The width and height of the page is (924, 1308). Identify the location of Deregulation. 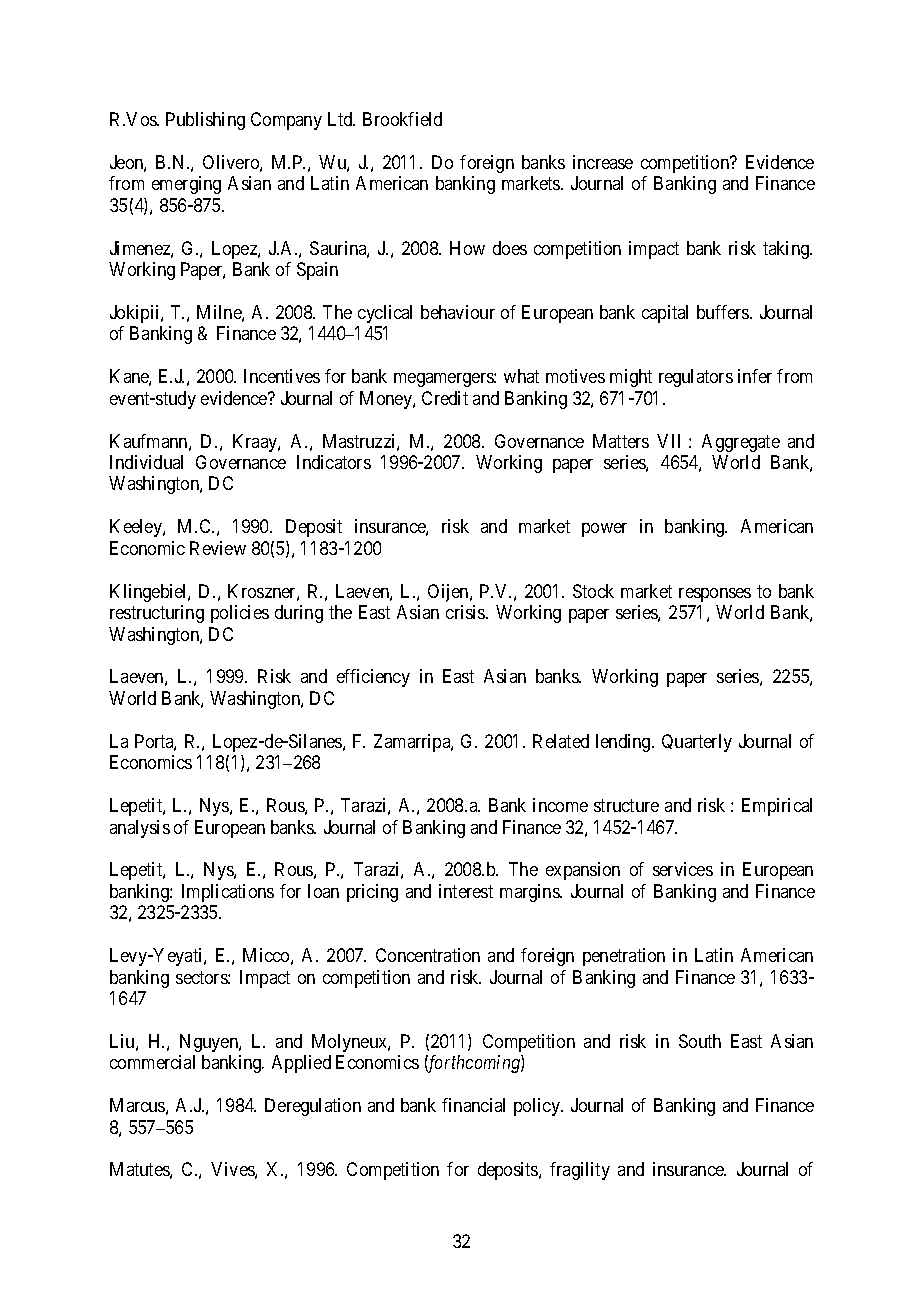
(313, 1107).
